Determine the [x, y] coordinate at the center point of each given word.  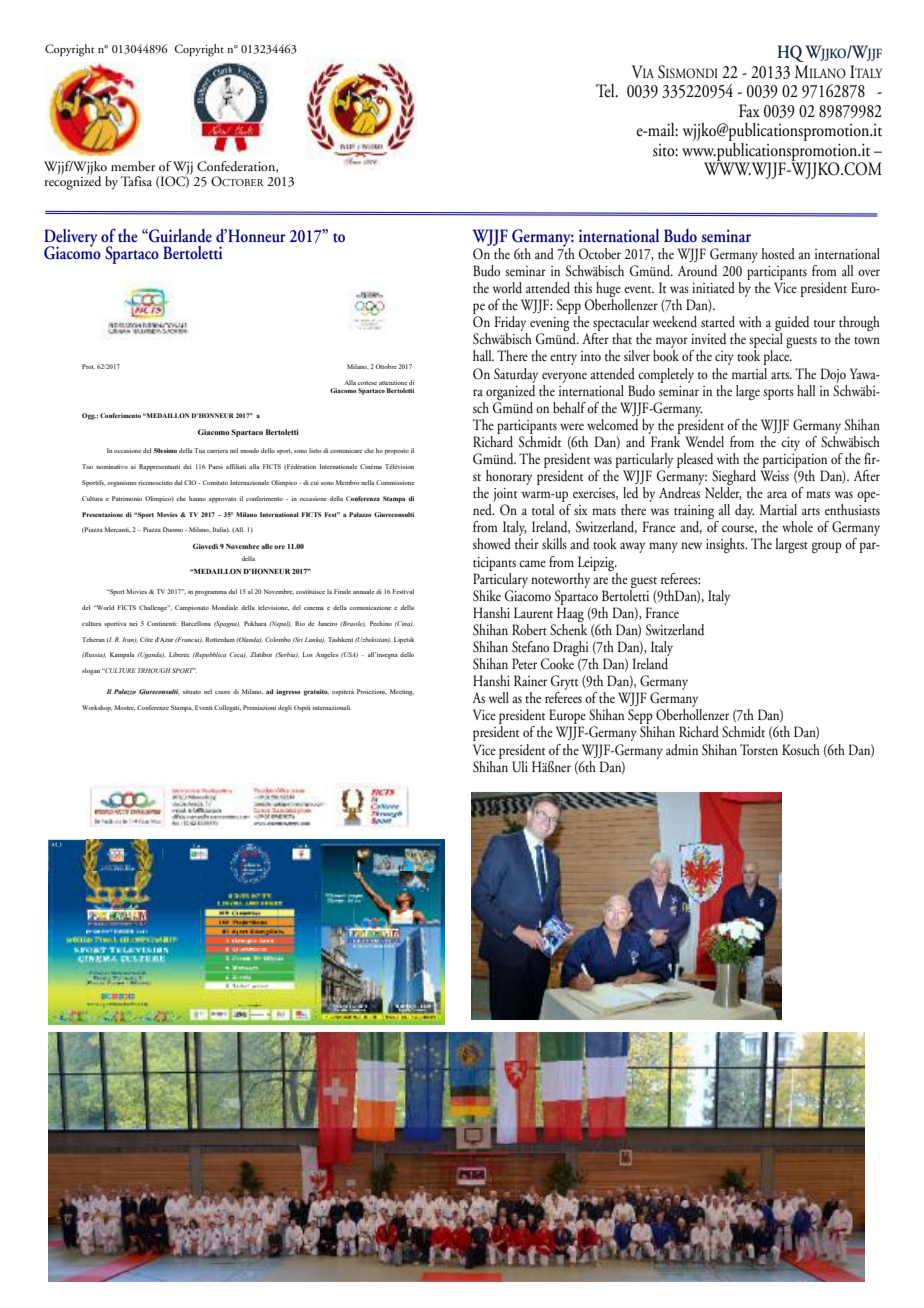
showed [492, 543]
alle [267, 546]
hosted [778, 253]
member [133, 166]
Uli [520, 767]
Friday [511, 325]
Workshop [97, 708]
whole [797, 526]
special [766, 342]
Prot [88, 366]
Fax [749, 110]
